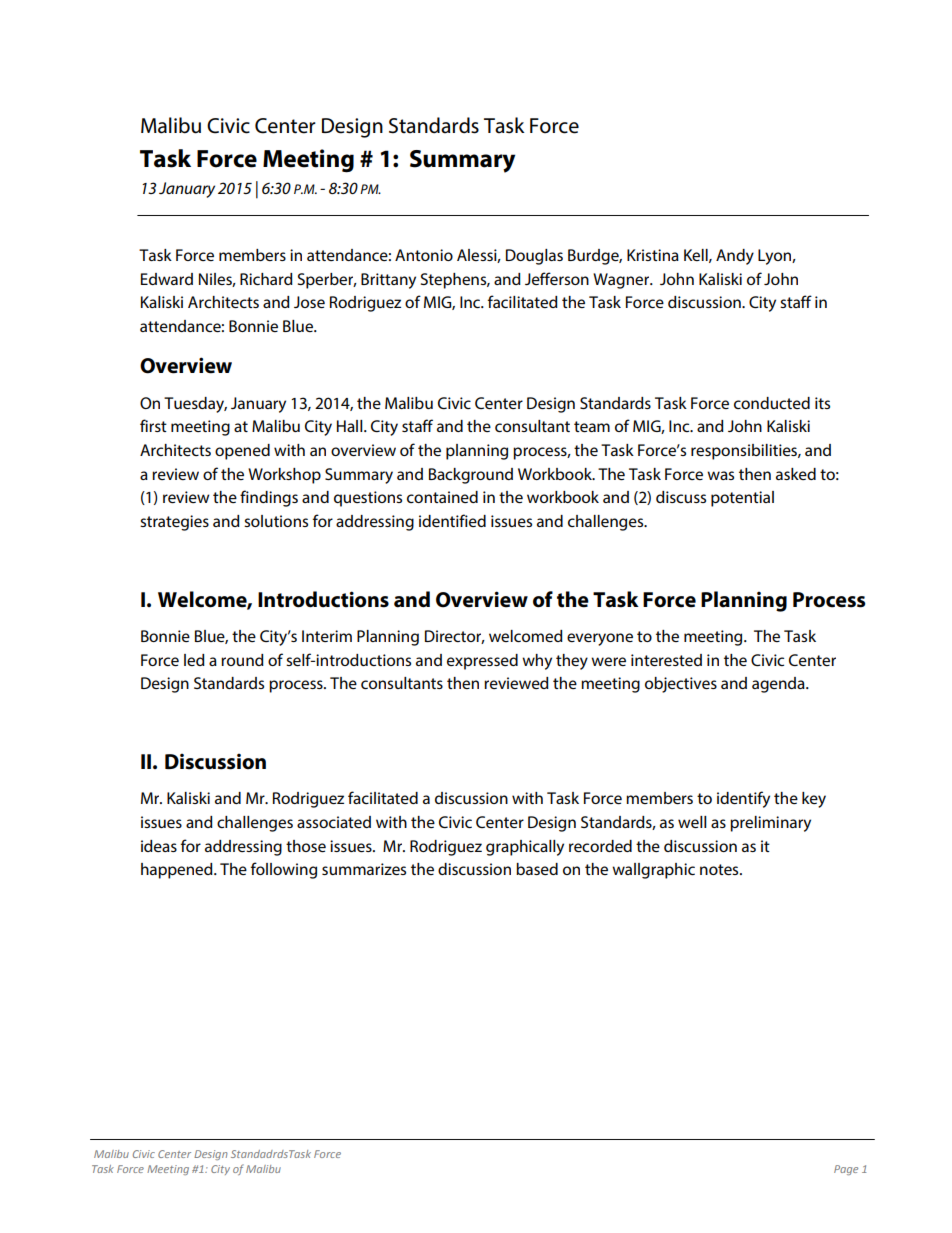 The width and height of the document is (952, 1233). What do you see at coordinates (735, 257) in the document?
I see `Andy` at bounding box center [735, 257].
